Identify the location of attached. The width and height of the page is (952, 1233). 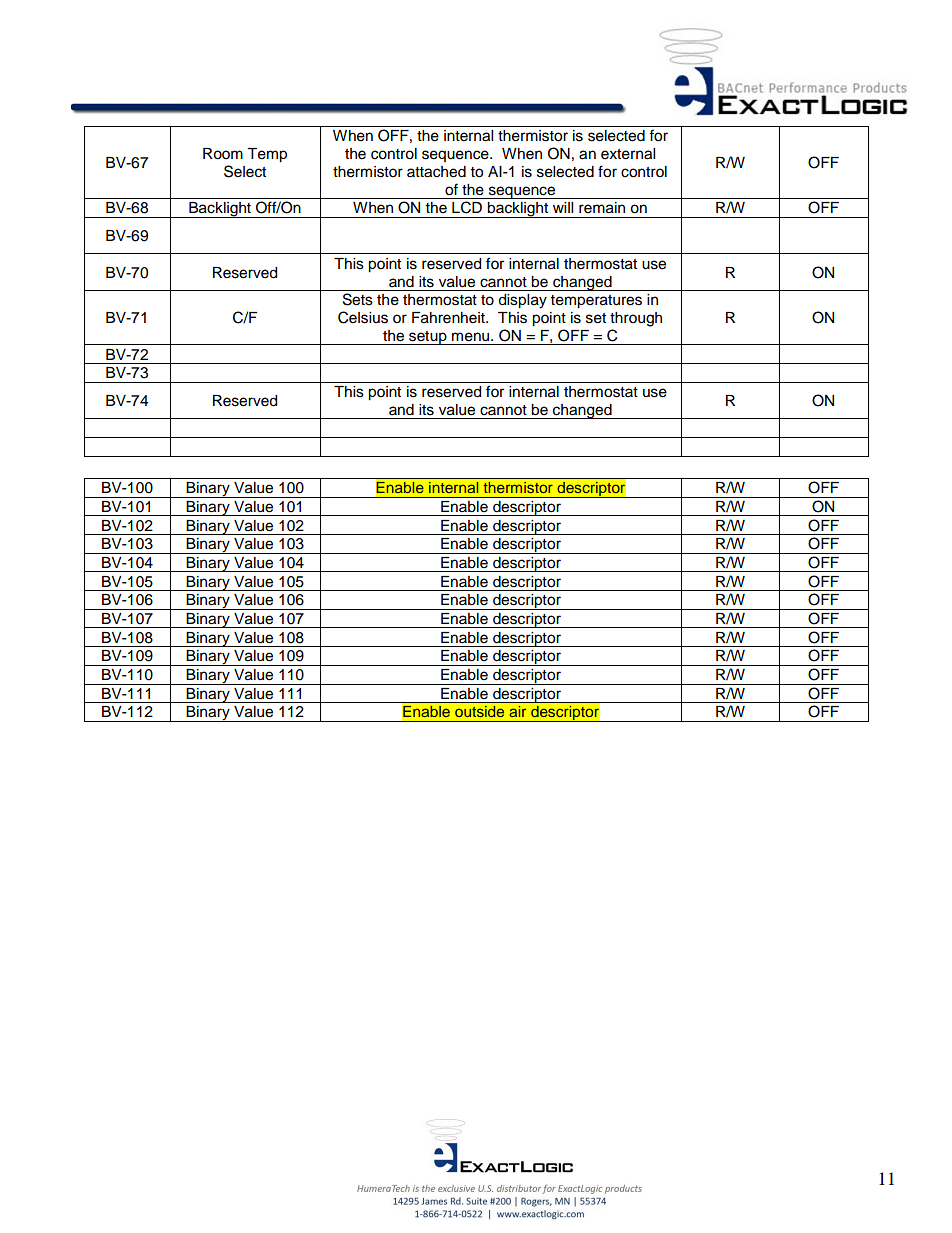
(436, 172).
